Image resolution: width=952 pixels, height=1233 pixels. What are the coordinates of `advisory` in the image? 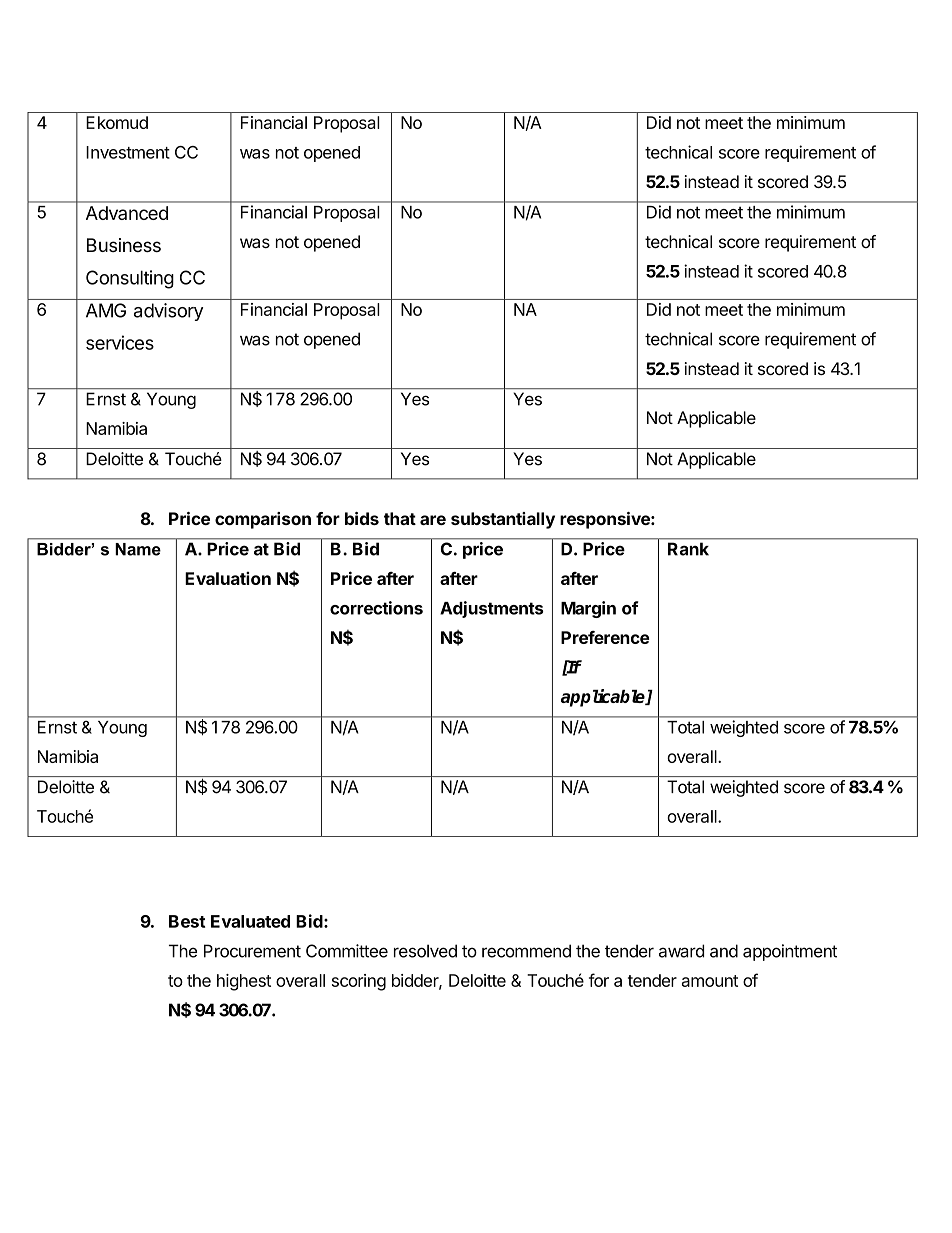 It's located at (168, 312).
